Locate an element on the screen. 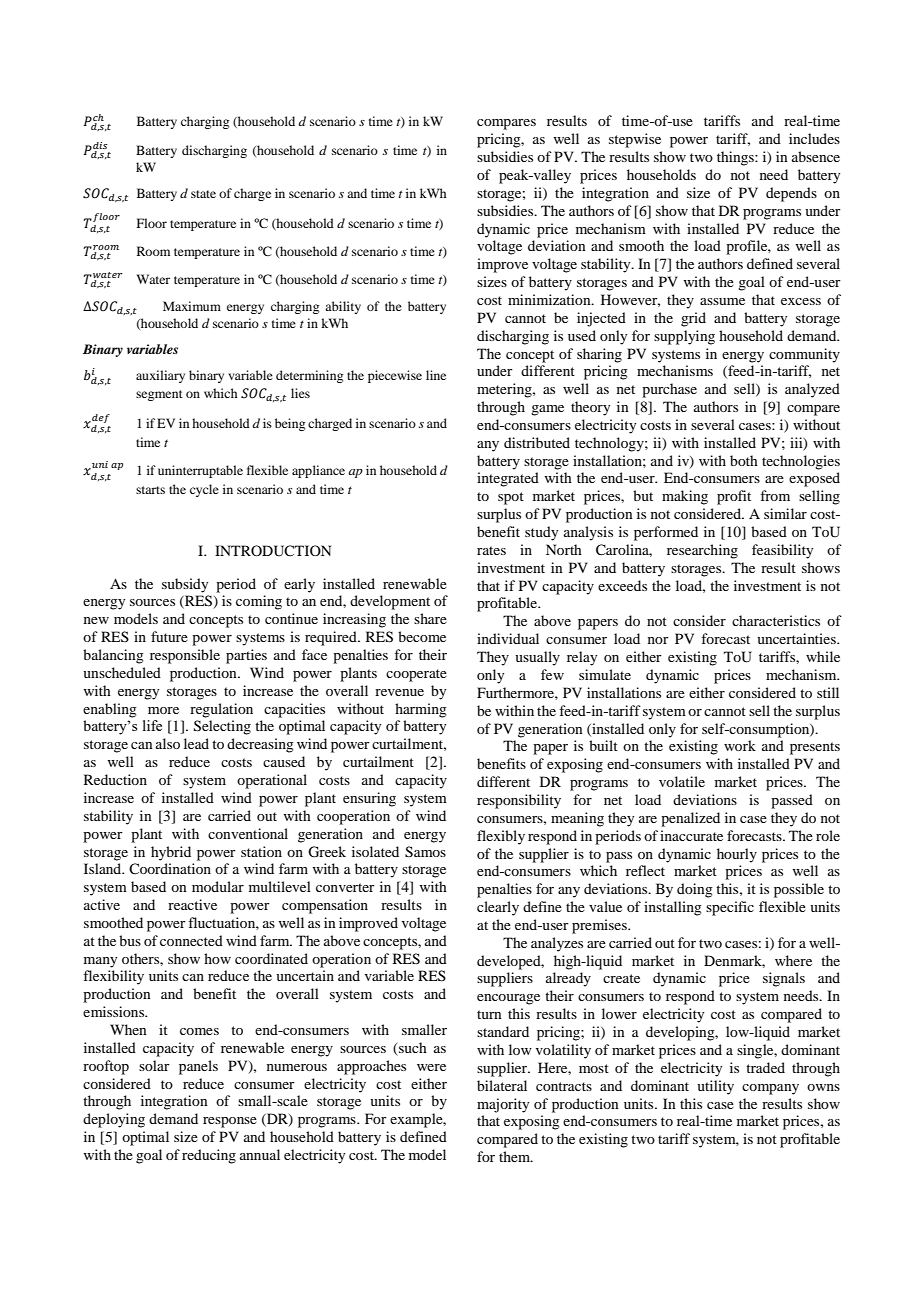 The height and width of the screenshot is (1307, 924). become is located at coordinates (422, 636).
